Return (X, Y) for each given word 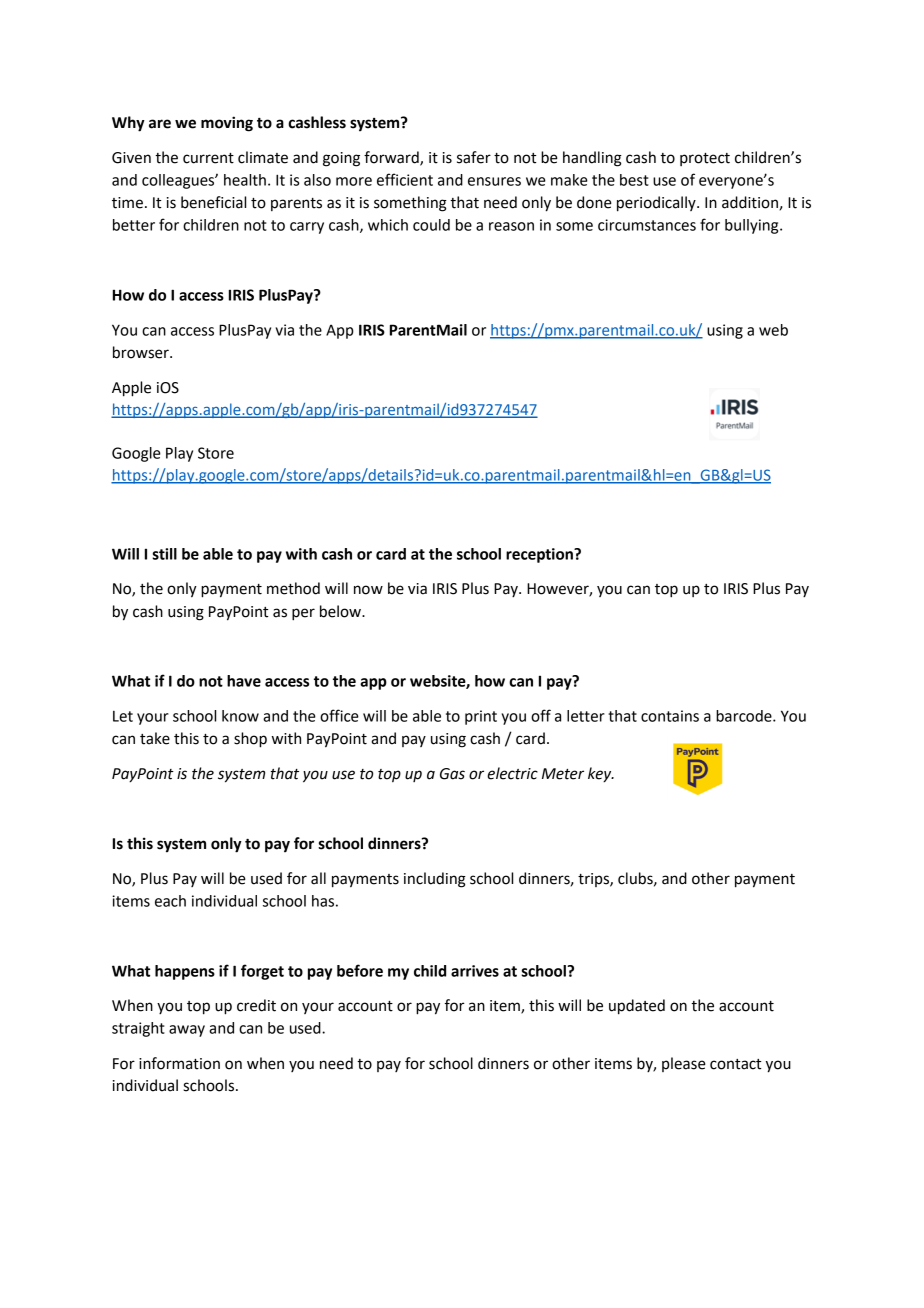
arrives (475, 971)
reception (540, 555)
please (684, 1064)
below (341, 611)
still (164, 554)
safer (474, 157)
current (208, 158)
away (187, 1031)
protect (705, 159)
